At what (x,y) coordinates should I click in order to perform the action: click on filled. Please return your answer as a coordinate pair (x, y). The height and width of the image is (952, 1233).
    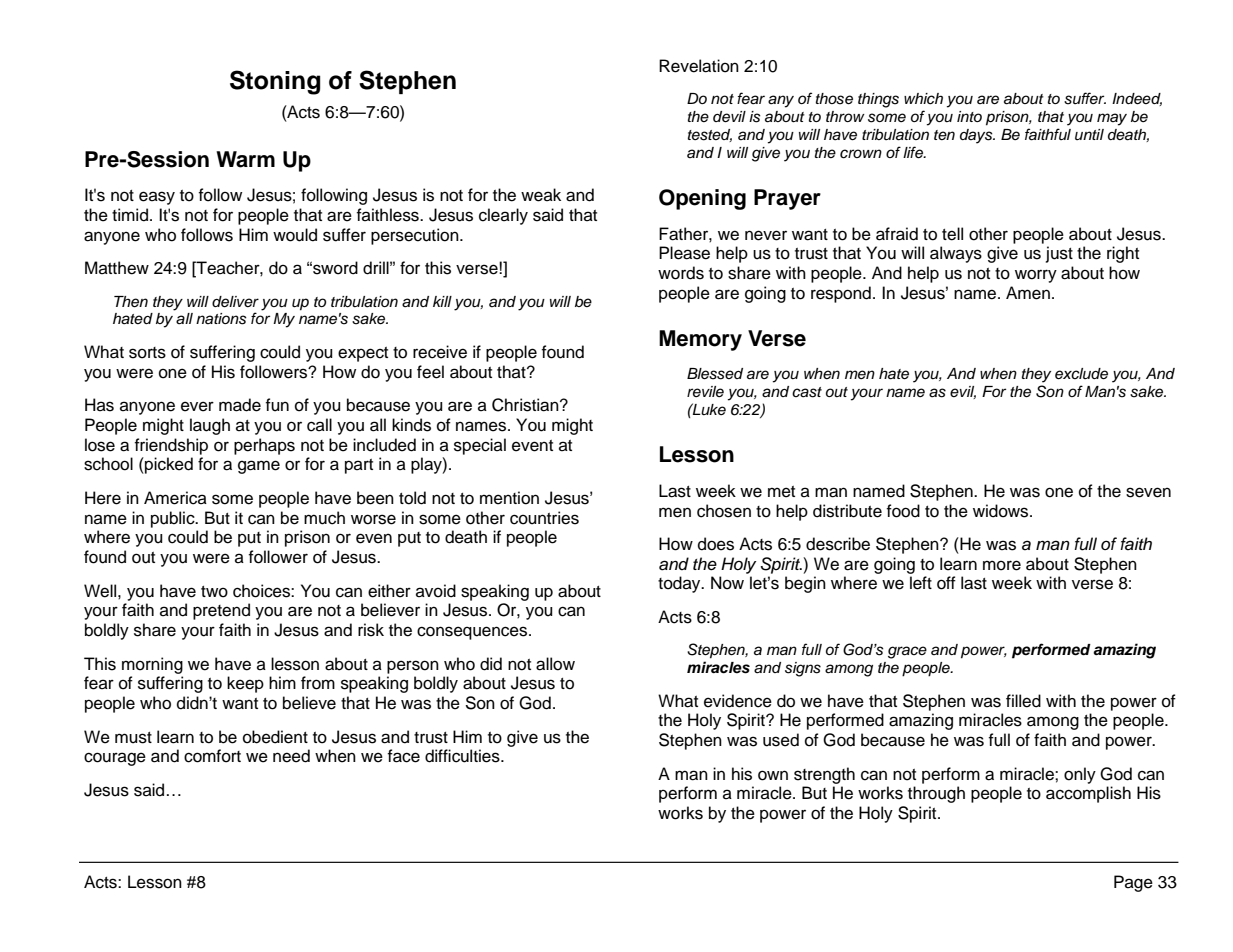
    Looking at the image, I should click on (1023, 701).
